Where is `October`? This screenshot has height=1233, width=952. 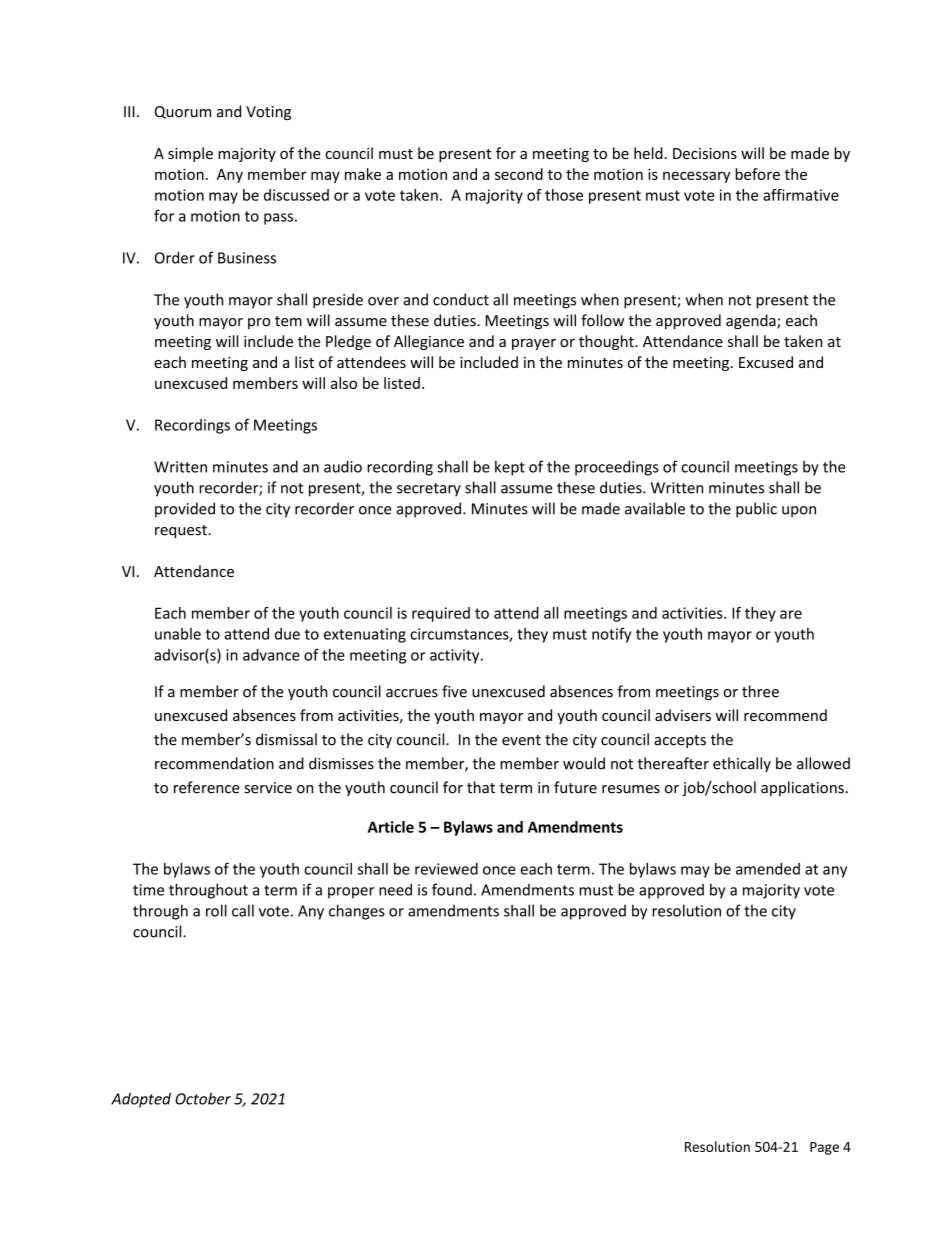
October is located at coordinates (203, 1098).
